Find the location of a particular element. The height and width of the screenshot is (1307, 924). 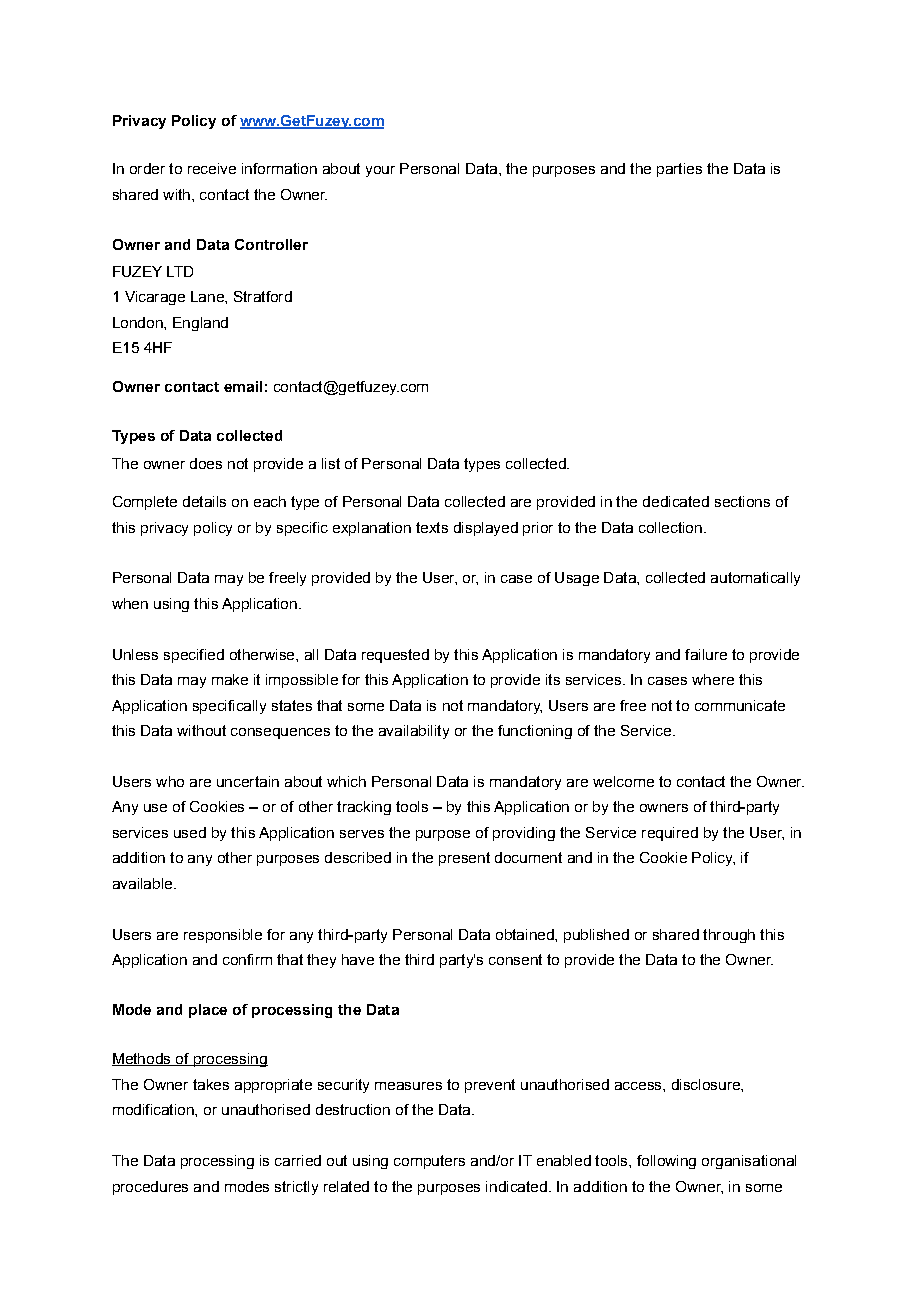

dedicated is located at coordinates (676, 501).
